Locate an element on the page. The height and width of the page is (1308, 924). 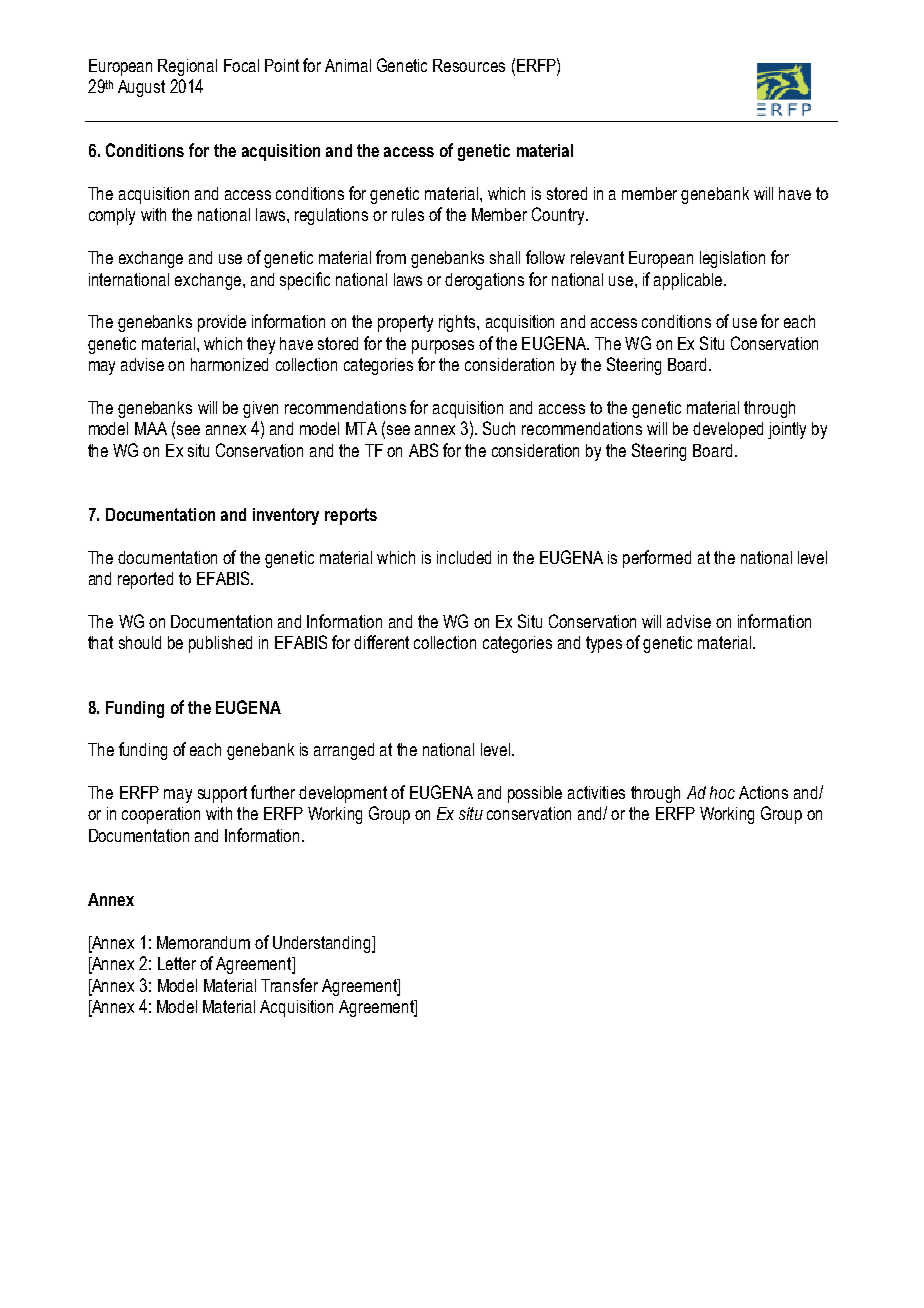
Country is located at coordinates (559, 216).
